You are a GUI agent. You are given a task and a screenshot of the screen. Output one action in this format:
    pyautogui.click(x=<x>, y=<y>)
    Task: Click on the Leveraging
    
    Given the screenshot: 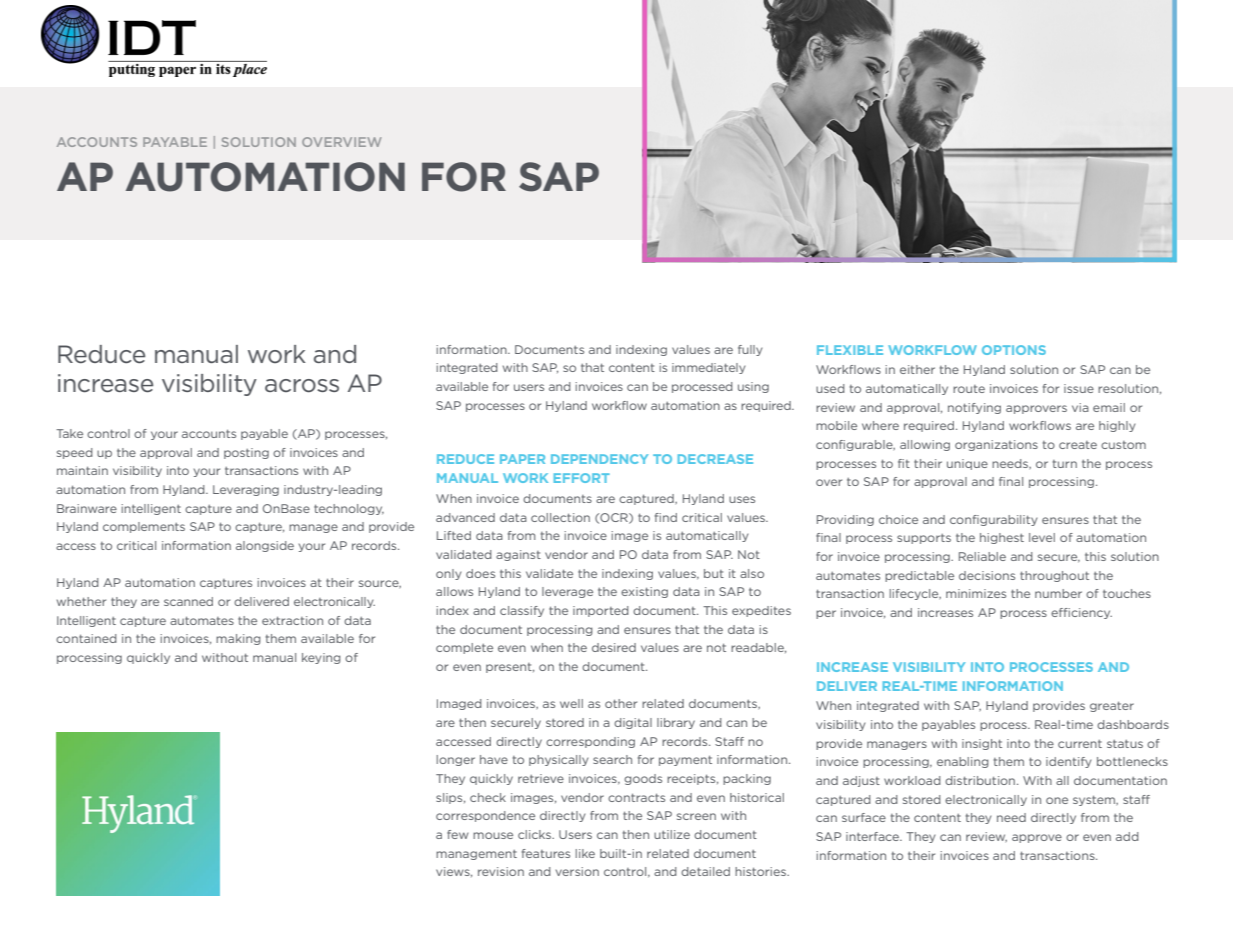 What is the action you would take?
    pyautogui.click(x=246, y=490)
